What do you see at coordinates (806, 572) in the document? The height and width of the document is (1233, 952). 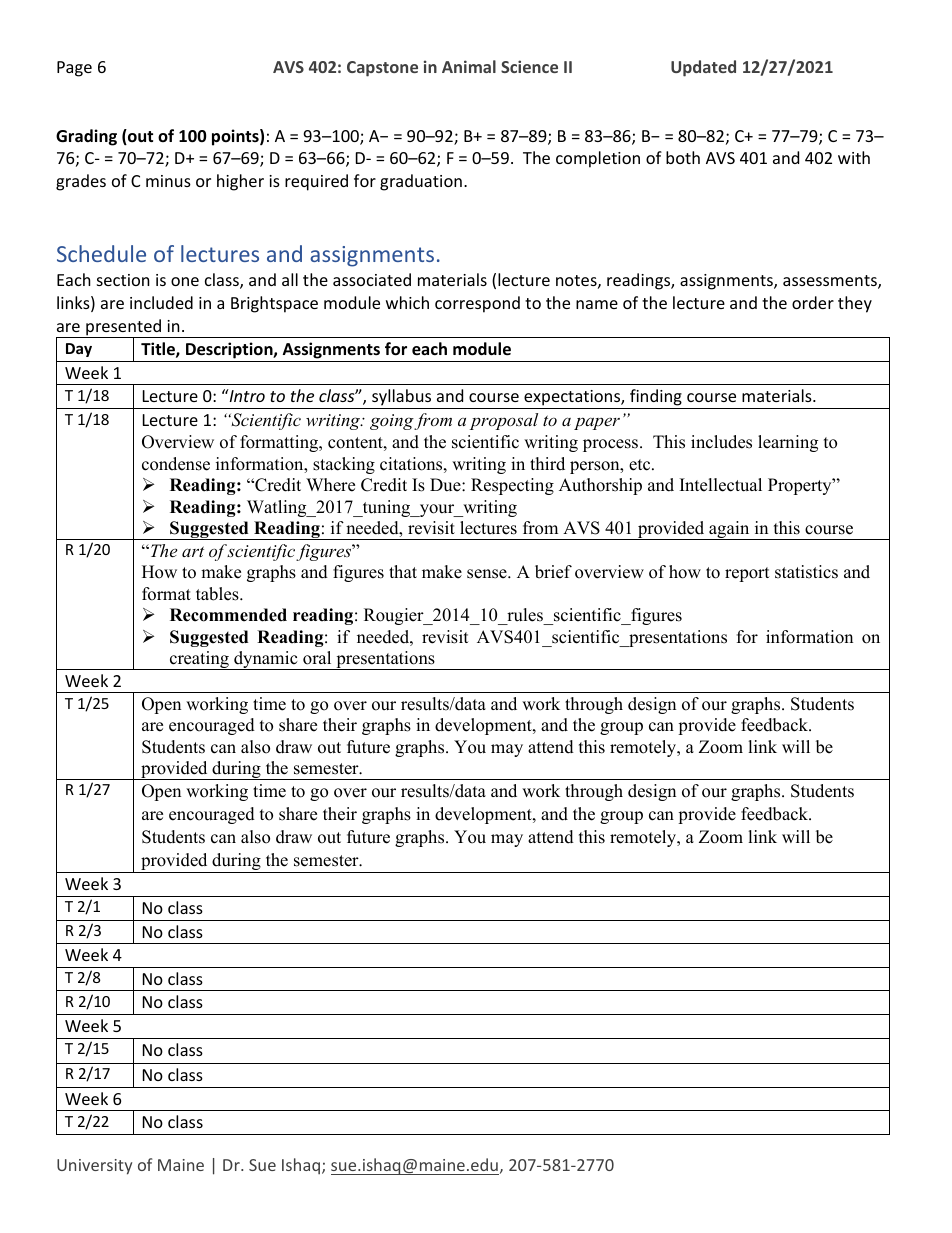 I see `statistics` at bounding box center [806, 572].
